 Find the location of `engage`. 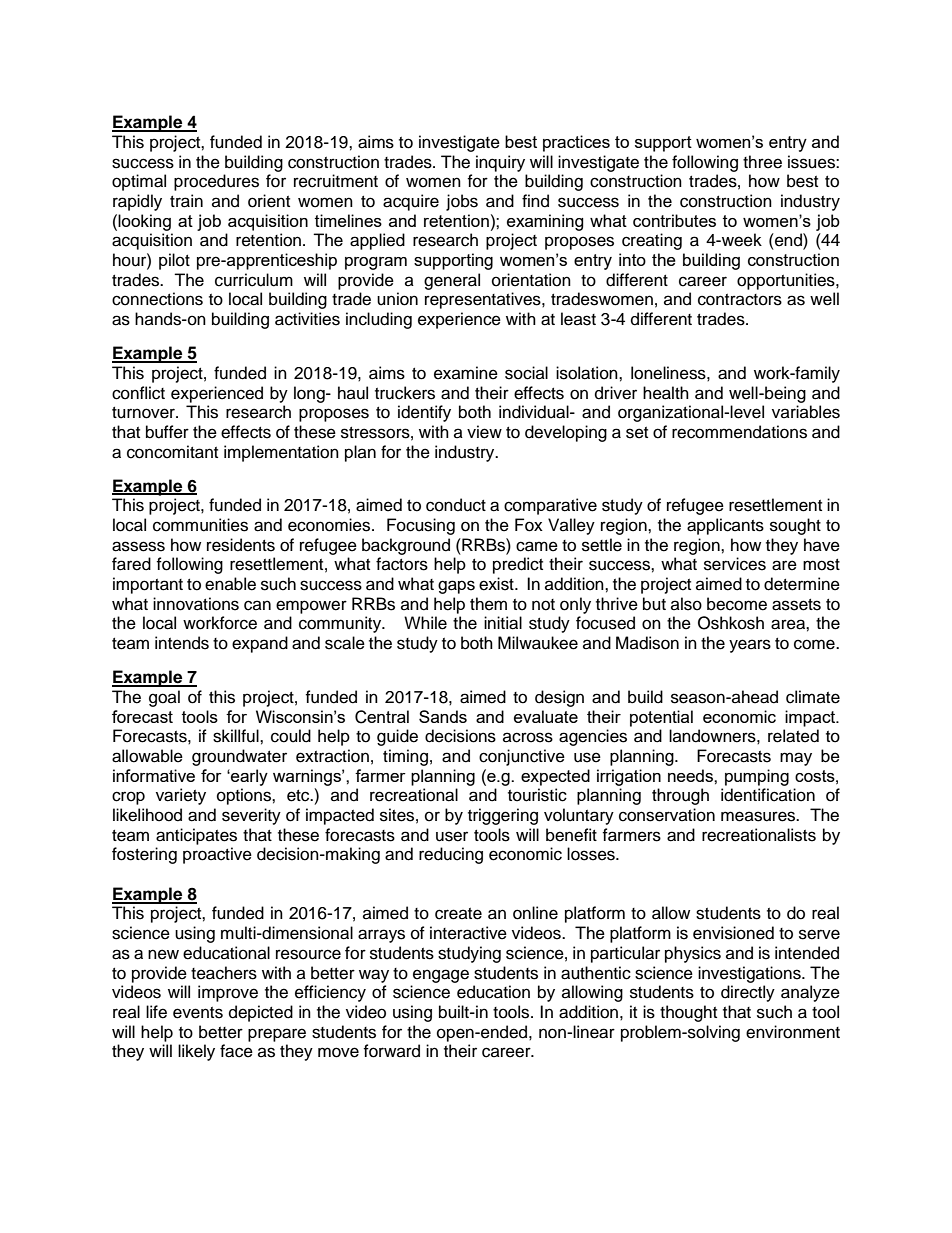

engage is located at coordinates (441, 976).
